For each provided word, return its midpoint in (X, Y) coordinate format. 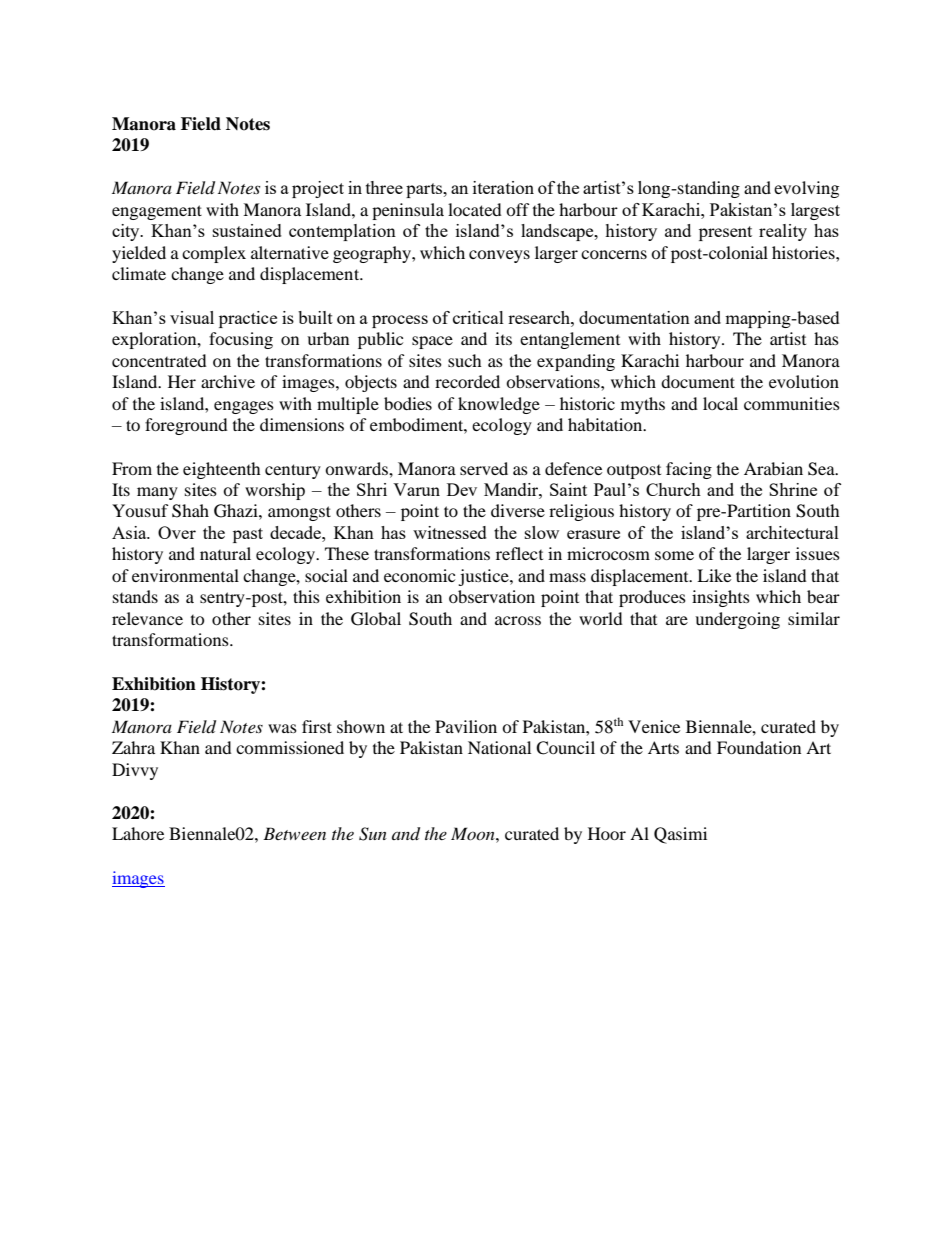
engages (244, 407)
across (518, 620)
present (725, 233)
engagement (157, 212)
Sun (373, 834)
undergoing (737, 620)
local (720, 403)
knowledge (499, 405)
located (475, 209)
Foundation (759, 747)
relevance (147, 618)
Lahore (138, 833)
